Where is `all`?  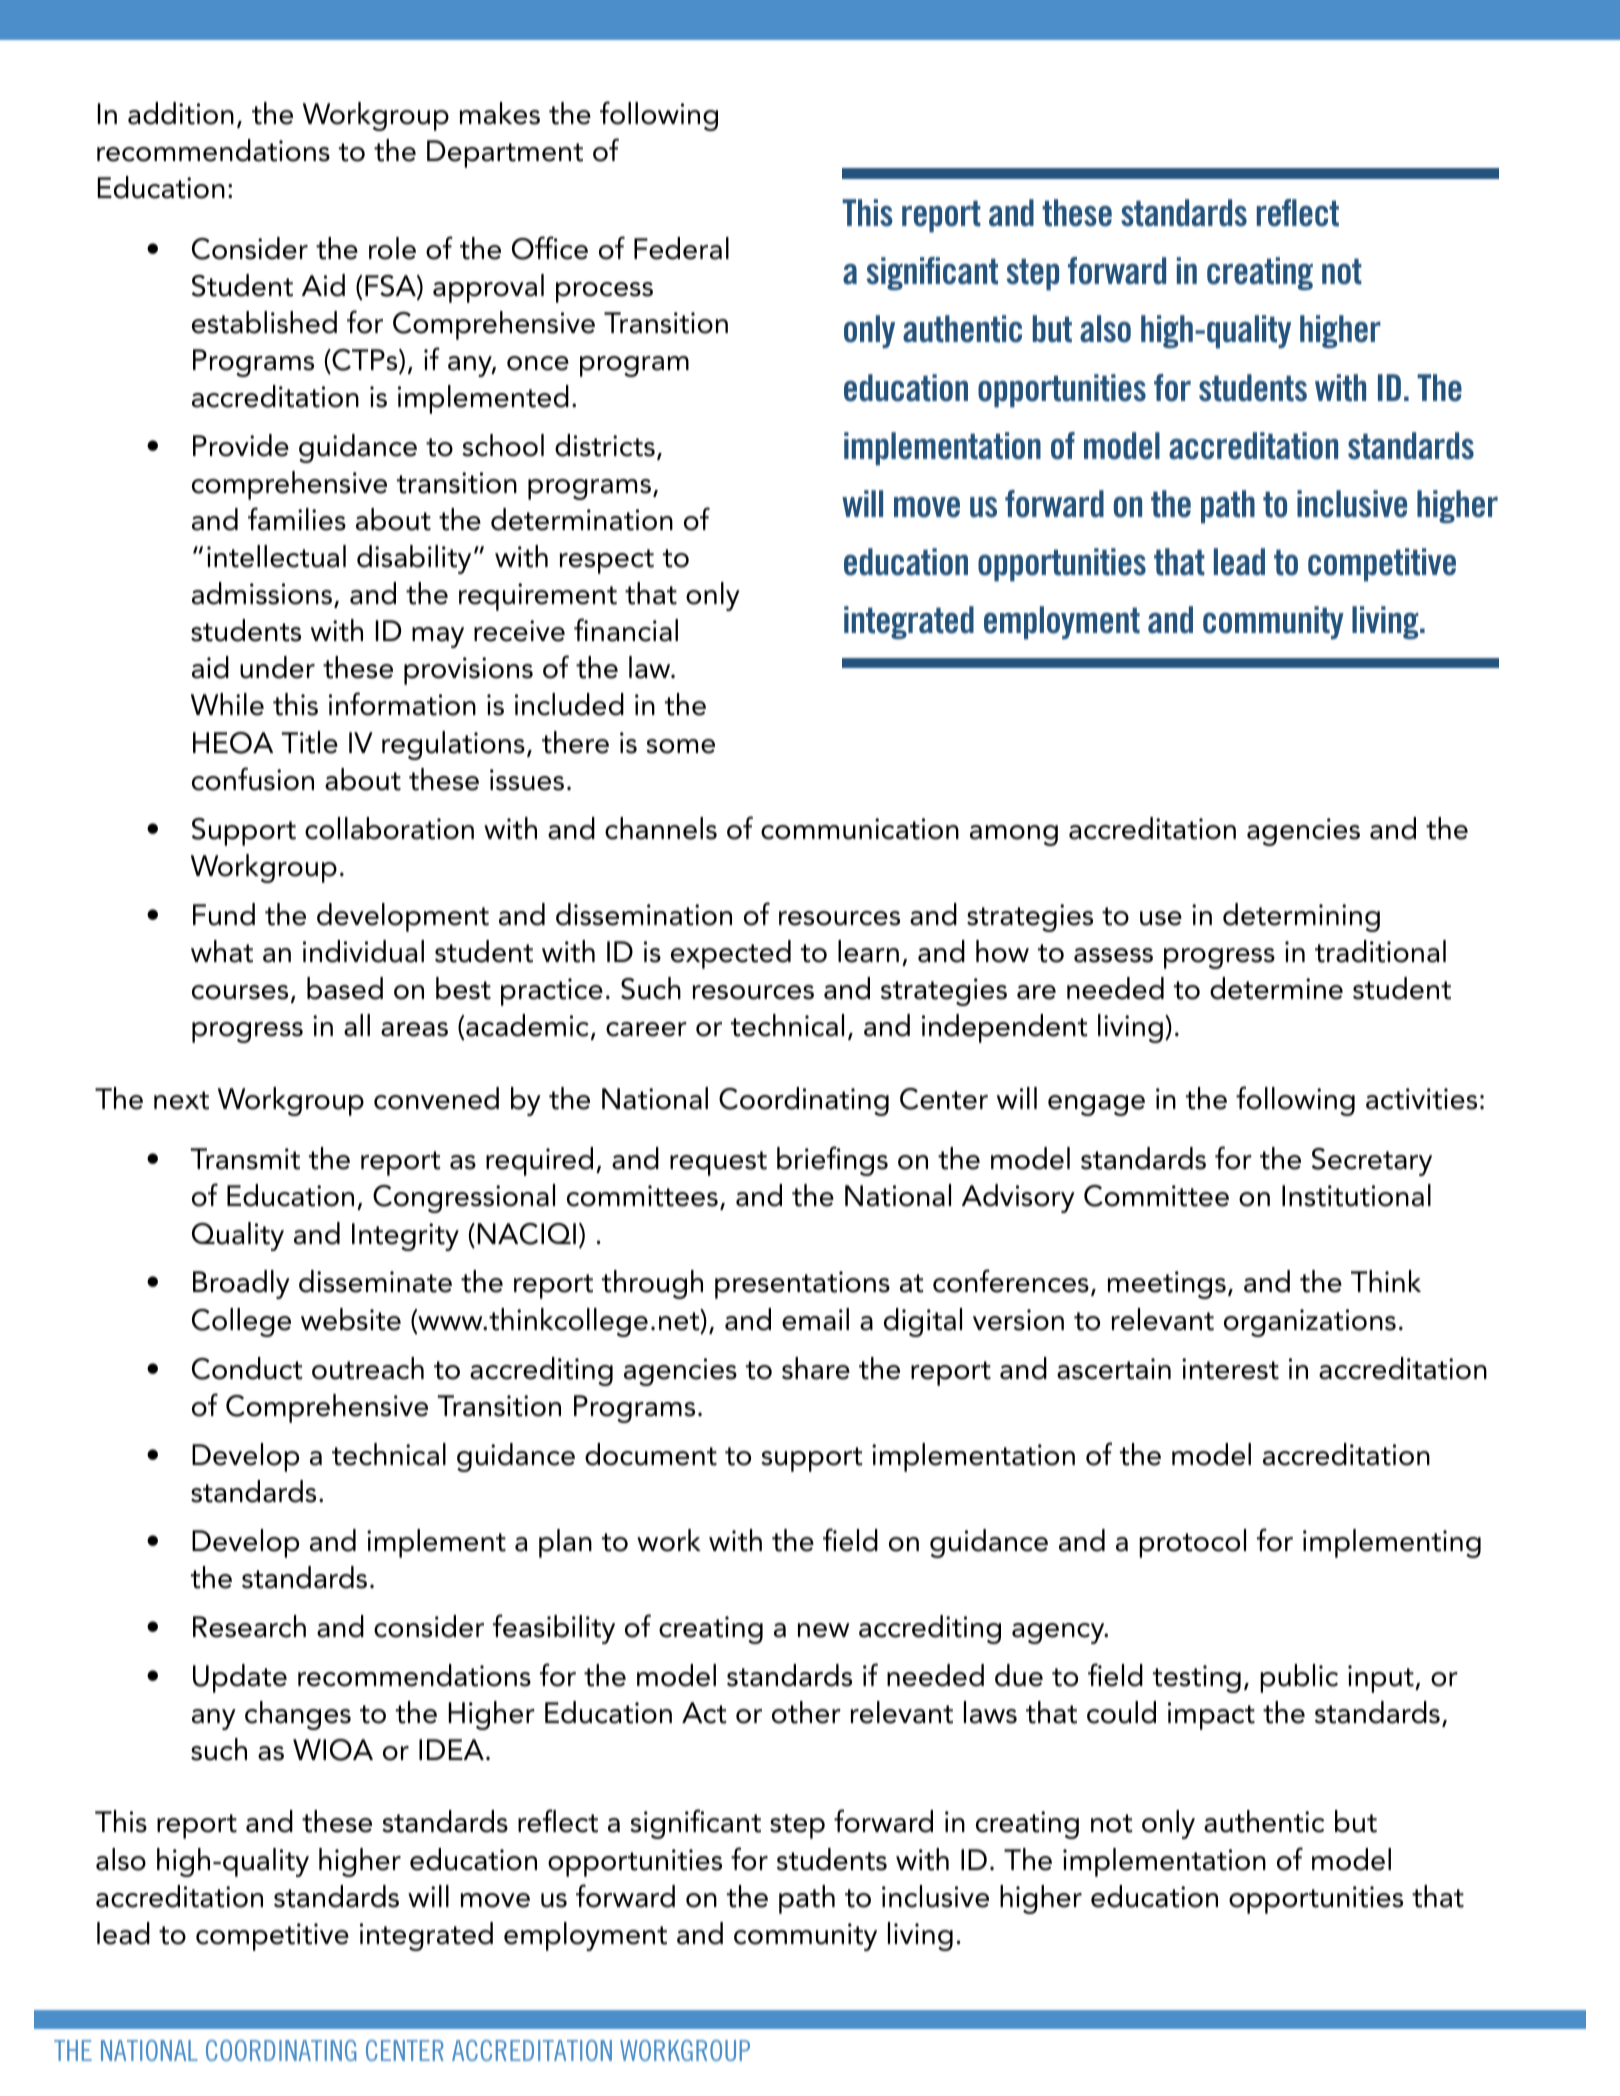
all is located at coordinates (357, 1025).
